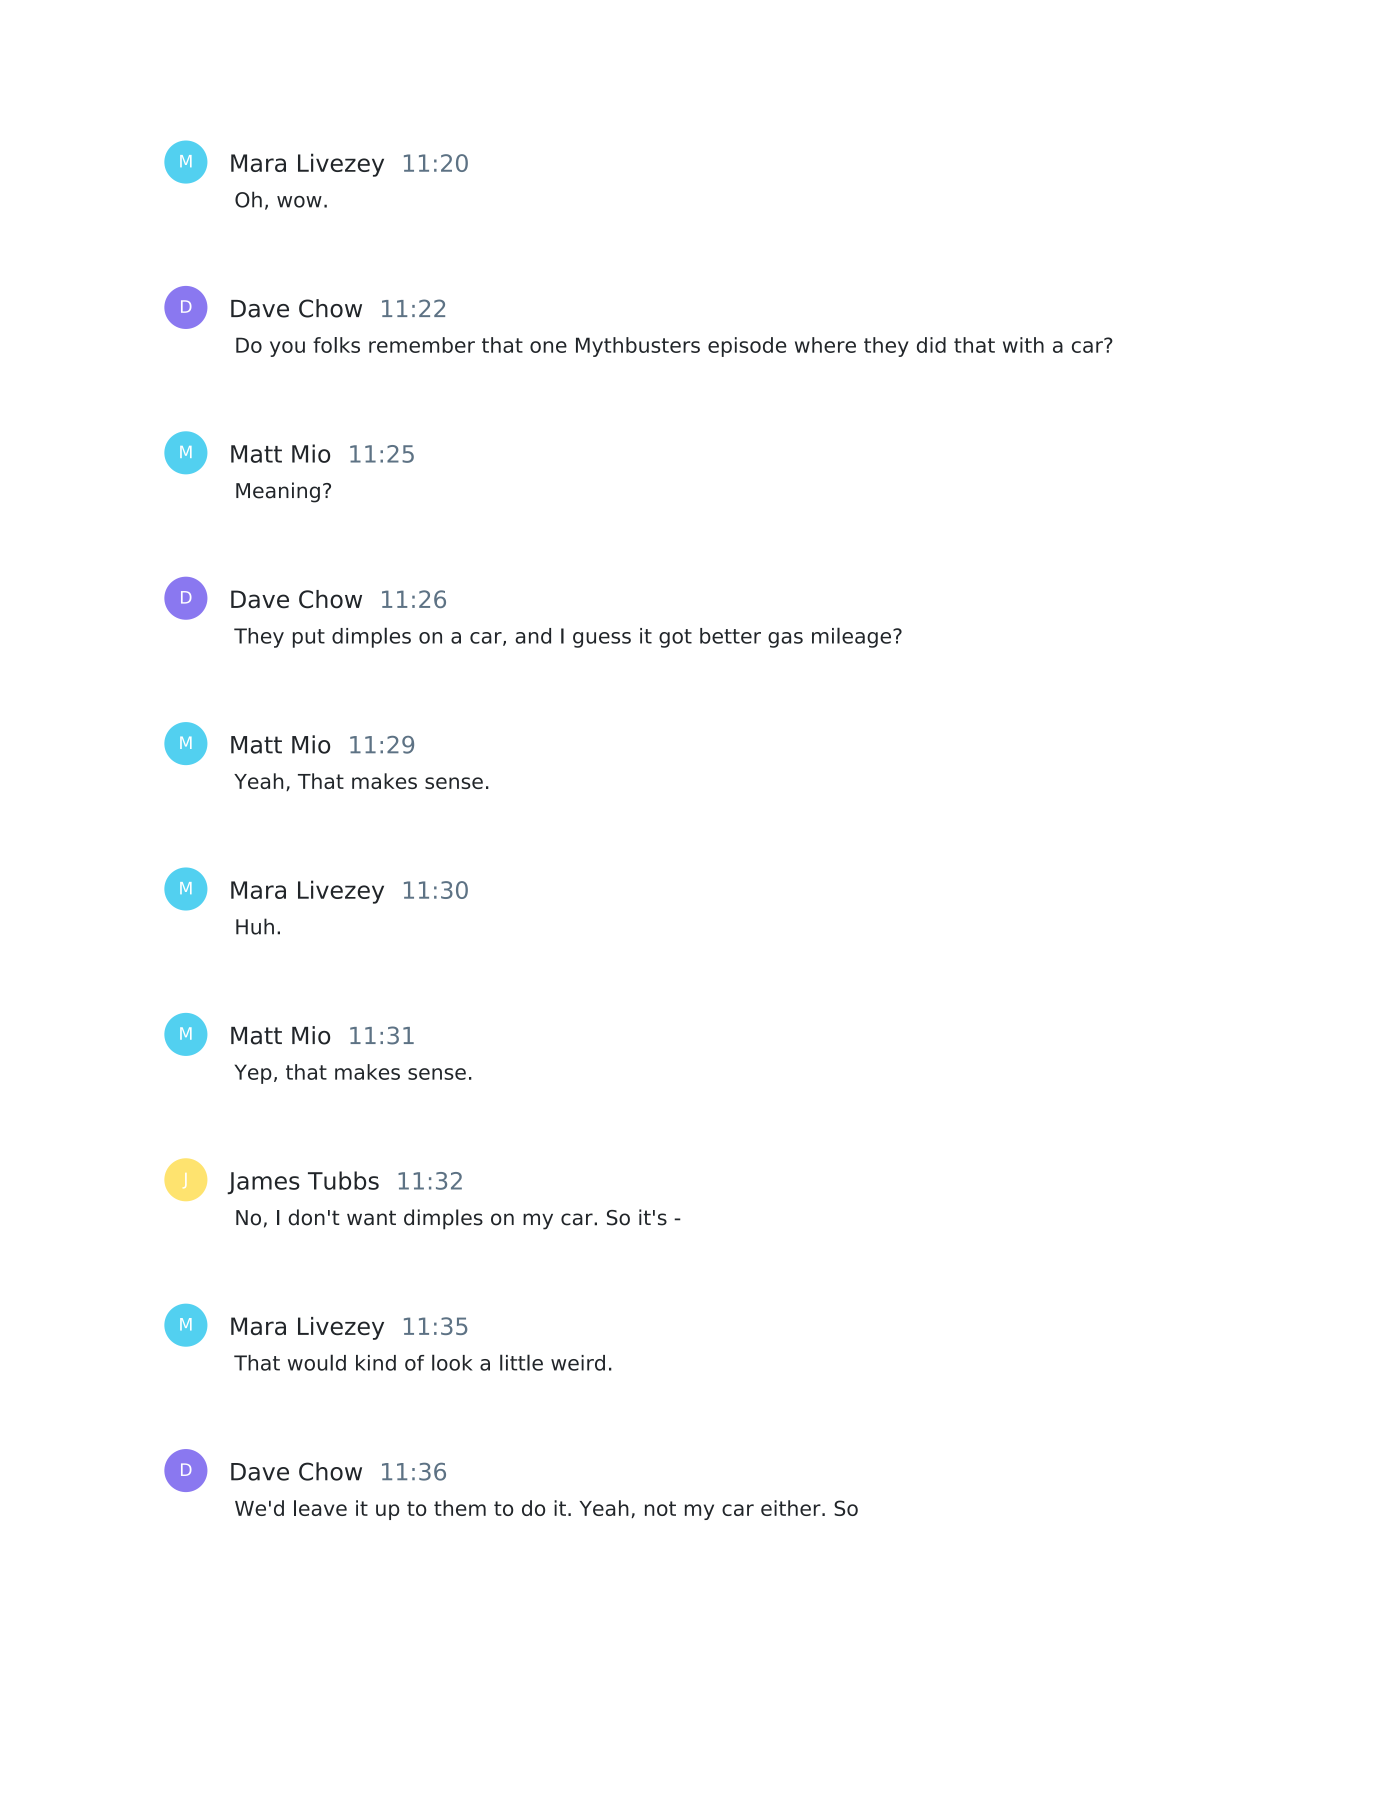  Describe the element at coordinates (278, 492) in the document. I see `Meaning` at that location.
